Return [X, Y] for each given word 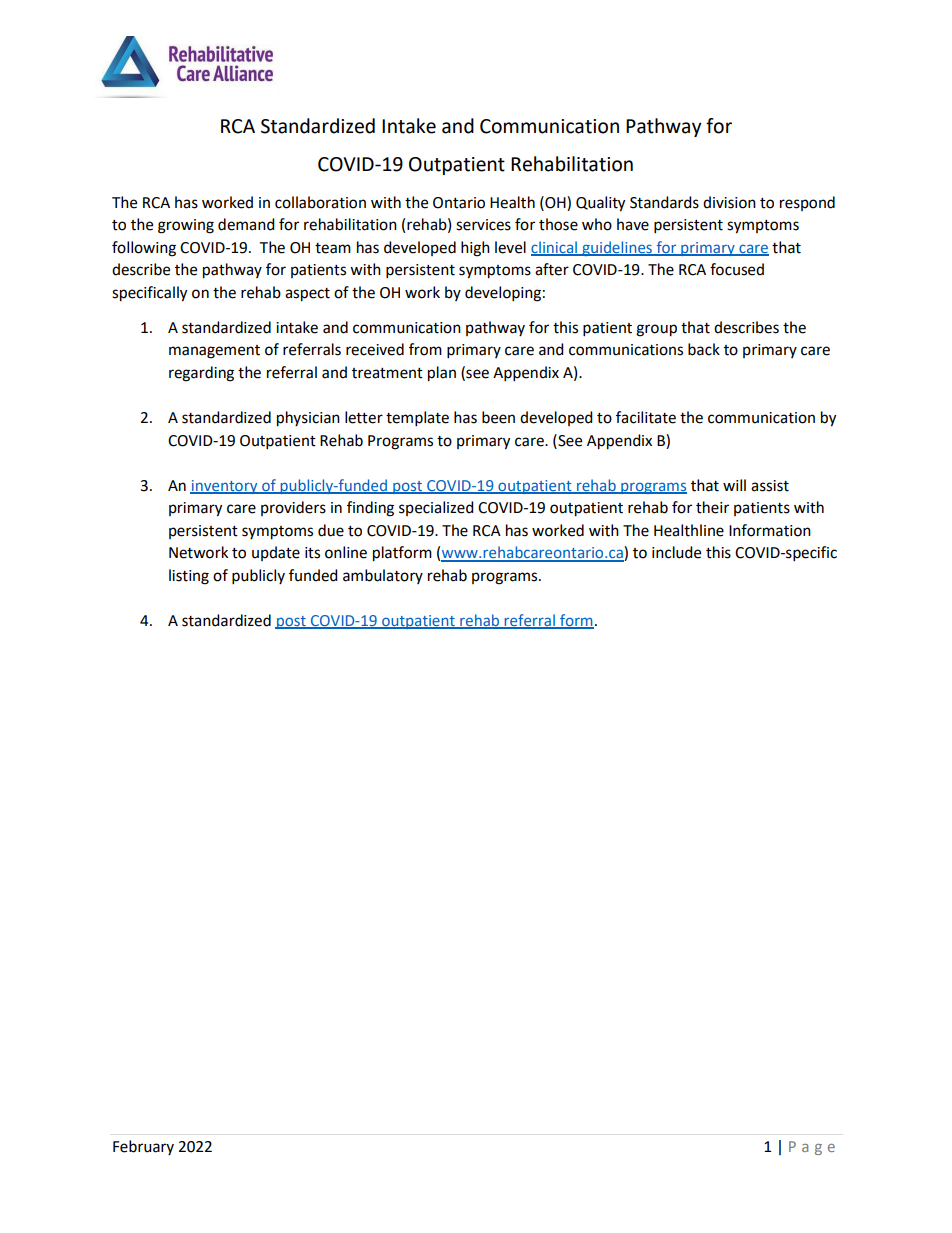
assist [770, 486]
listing [189, 577]
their [712, 507]
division [729, 202]
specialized [436, 508]
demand [246, 224]
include [676, 552]
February [143, 1147]
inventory [225, 487]
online [346, 552]
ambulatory [383, 576]
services [483, 225]
